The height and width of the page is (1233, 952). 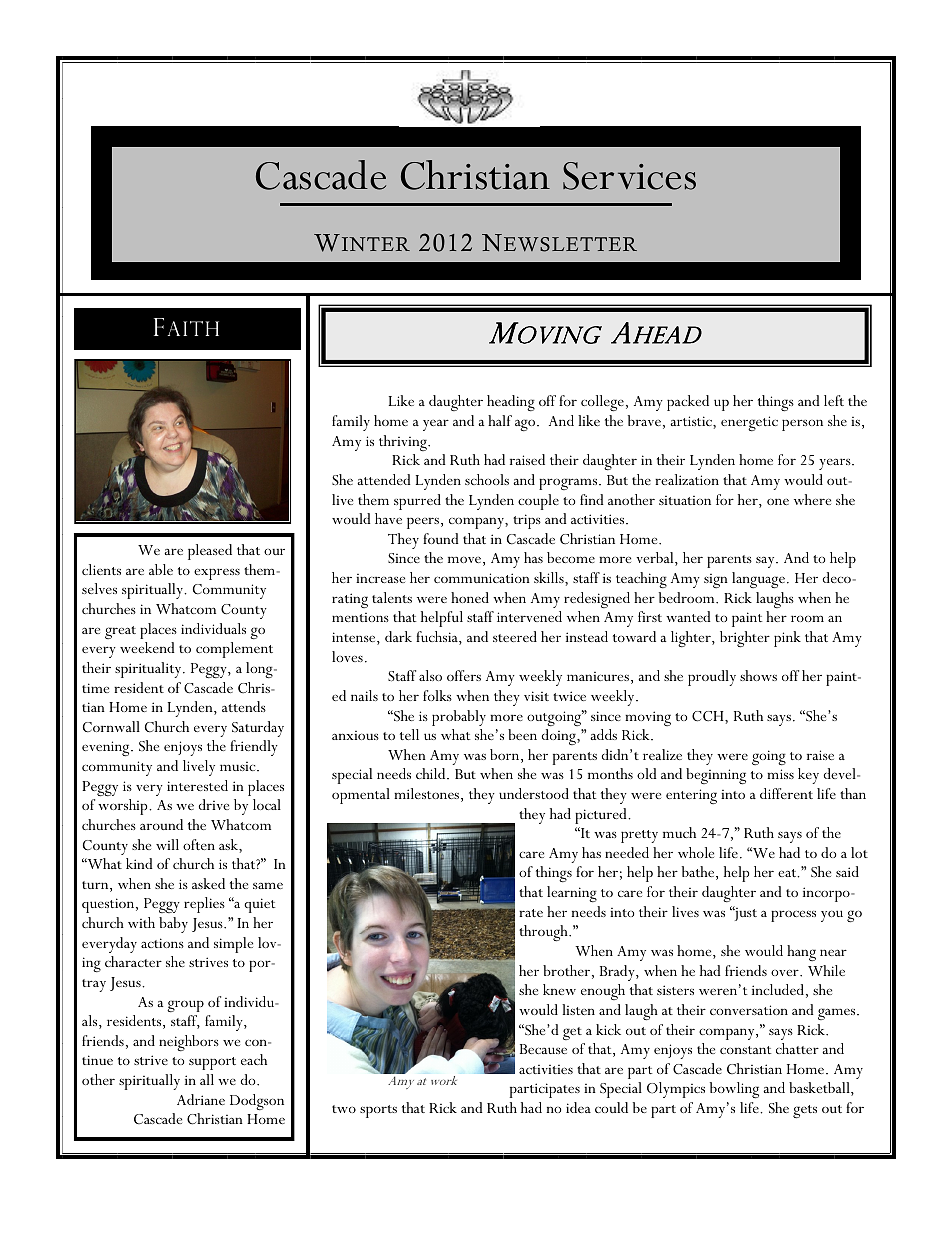 What do you see at coordinates (487, 479) in the page?
I see `schools` at bounding box center [487, 479].
